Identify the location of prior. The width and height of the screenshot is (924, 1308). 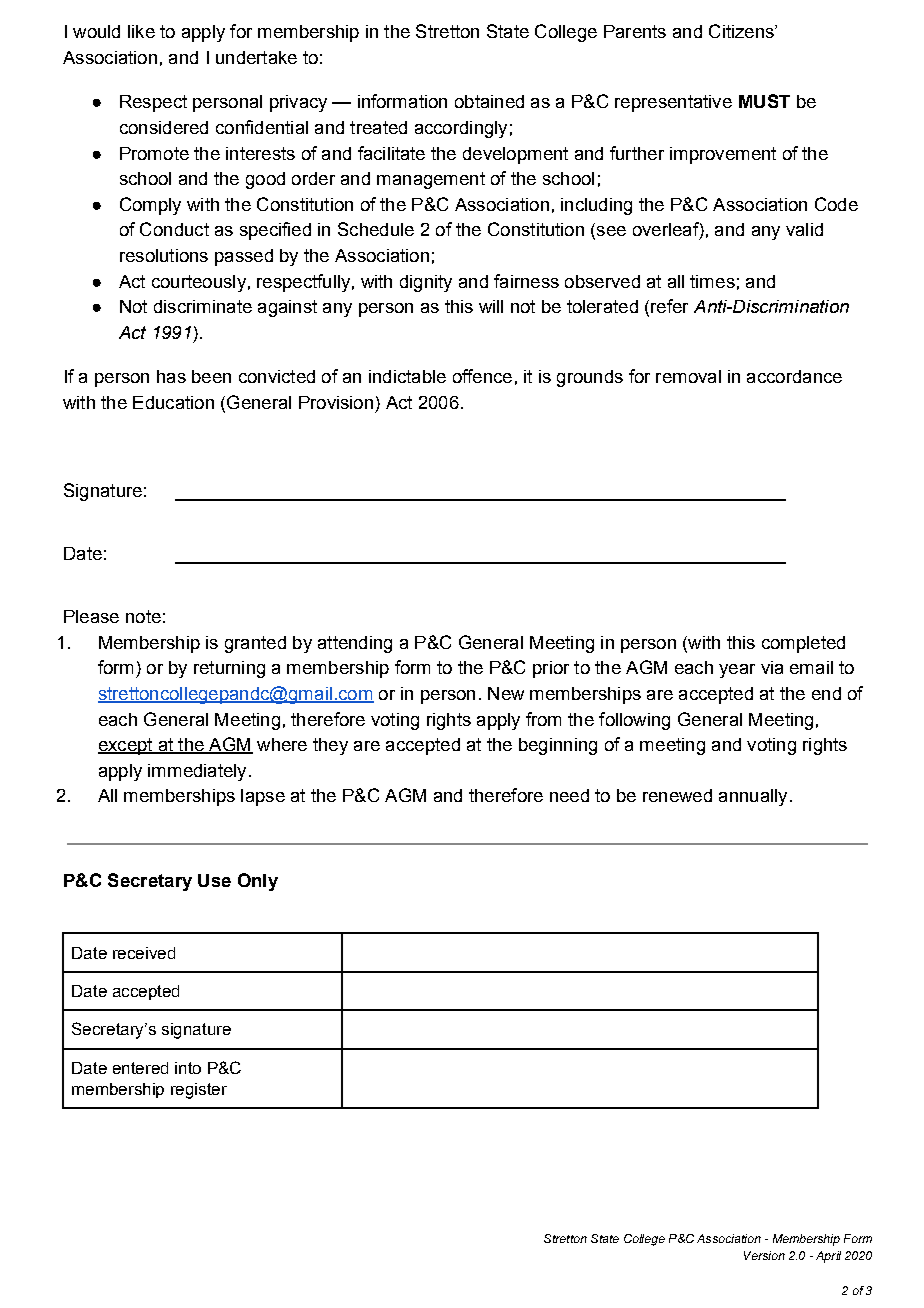
(551, 669).
